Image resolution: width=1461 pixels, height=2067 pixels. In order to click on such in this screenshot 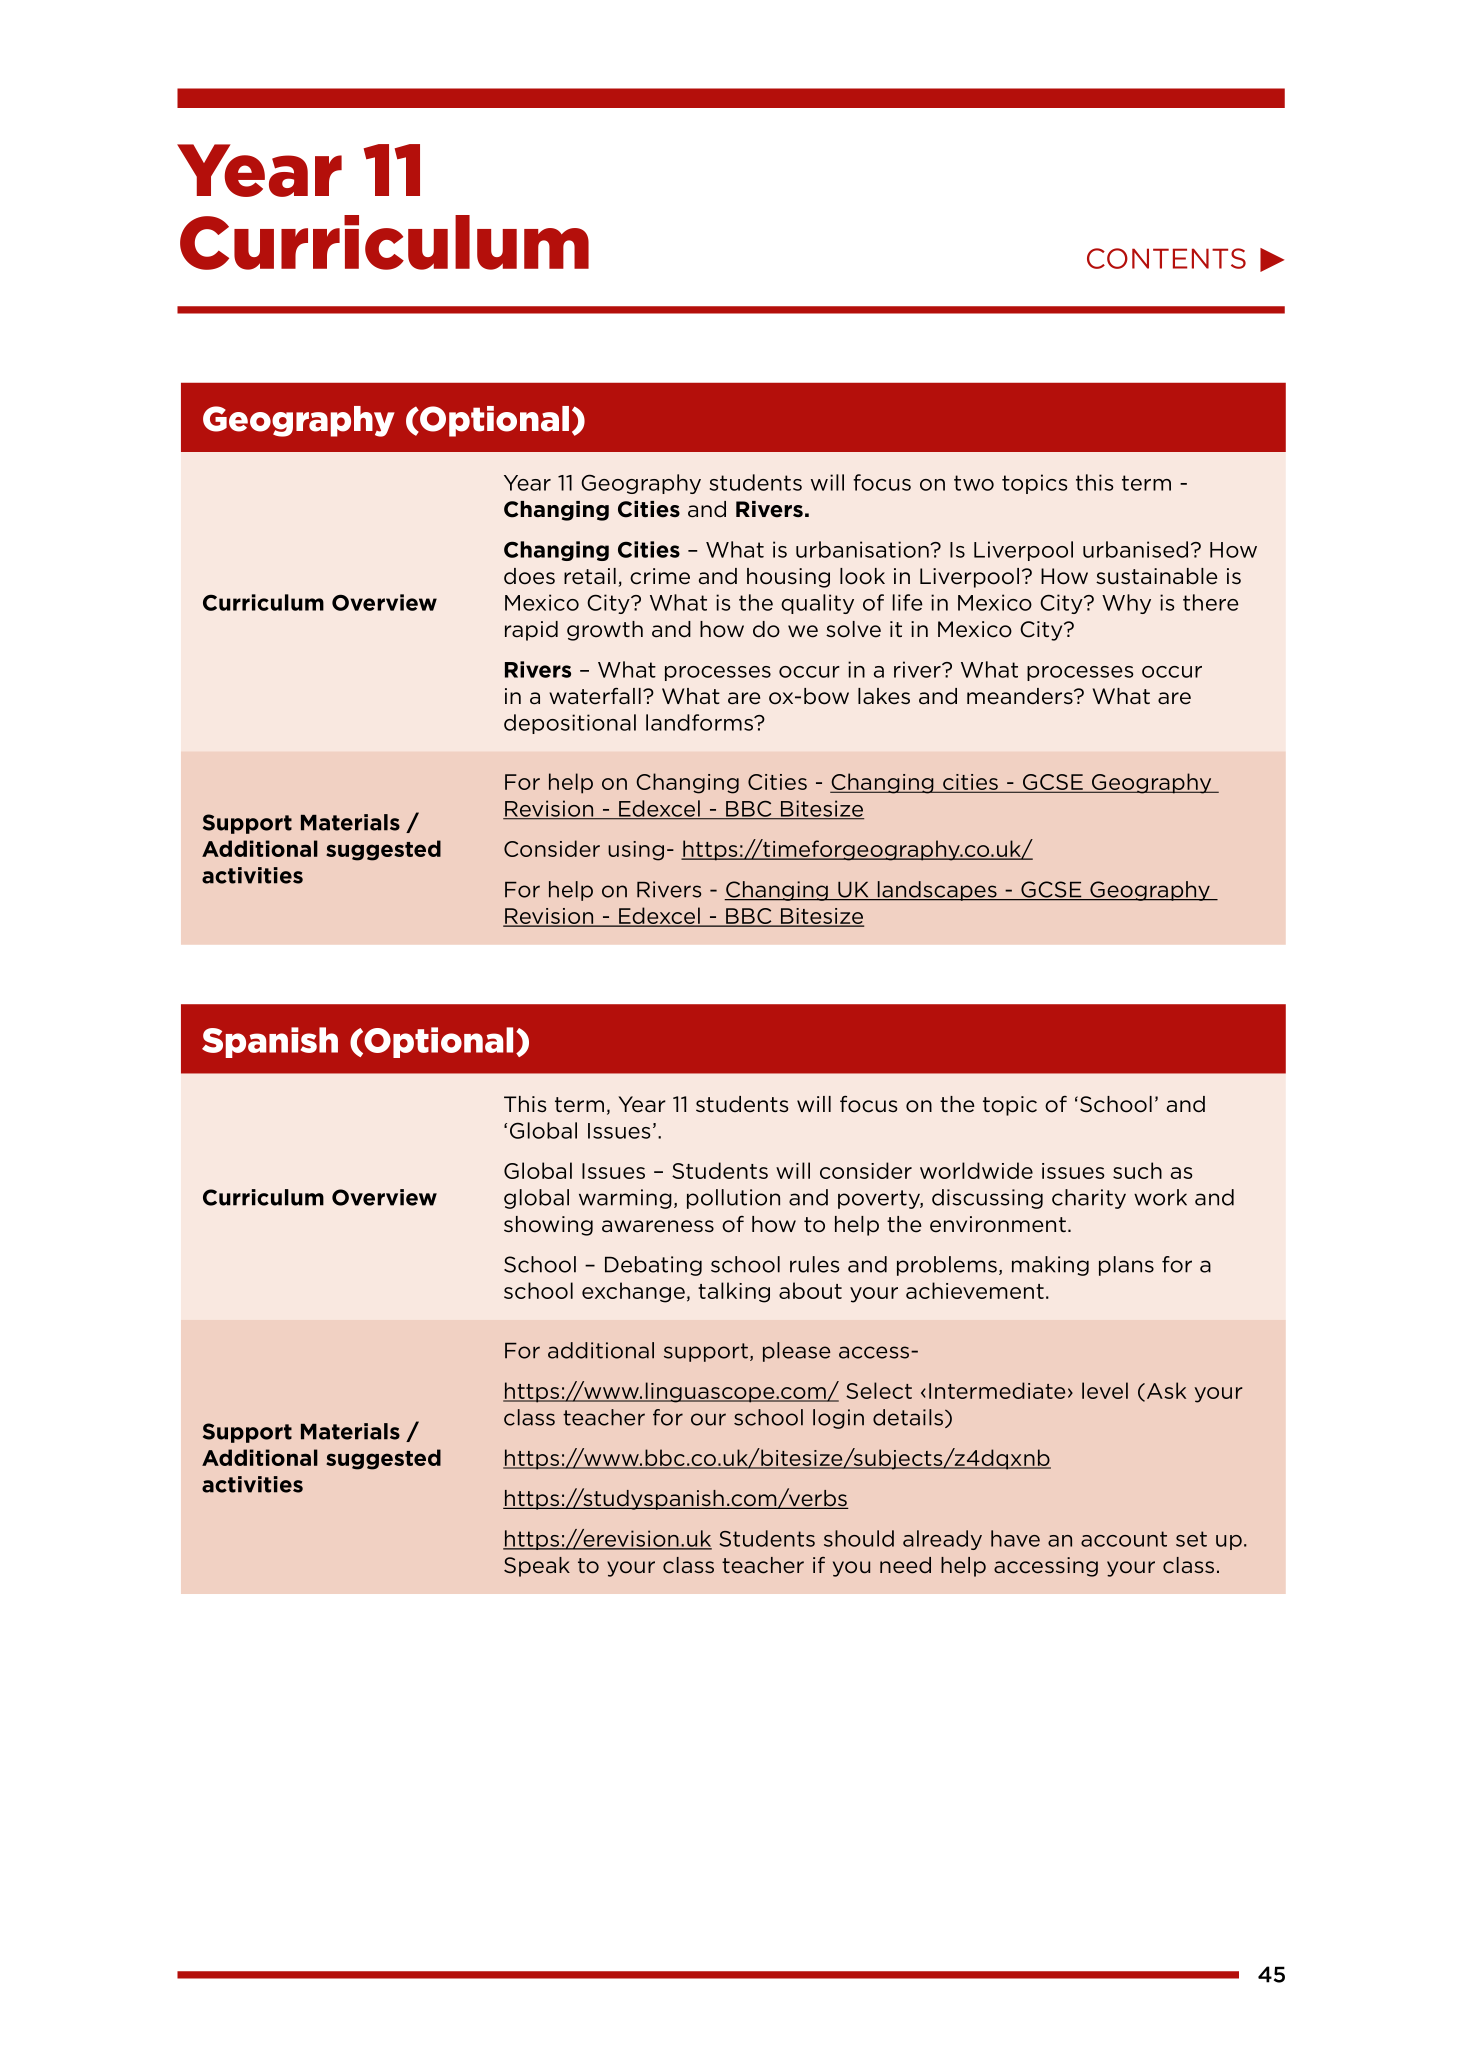, I will do `click(1137, 1170)`.
